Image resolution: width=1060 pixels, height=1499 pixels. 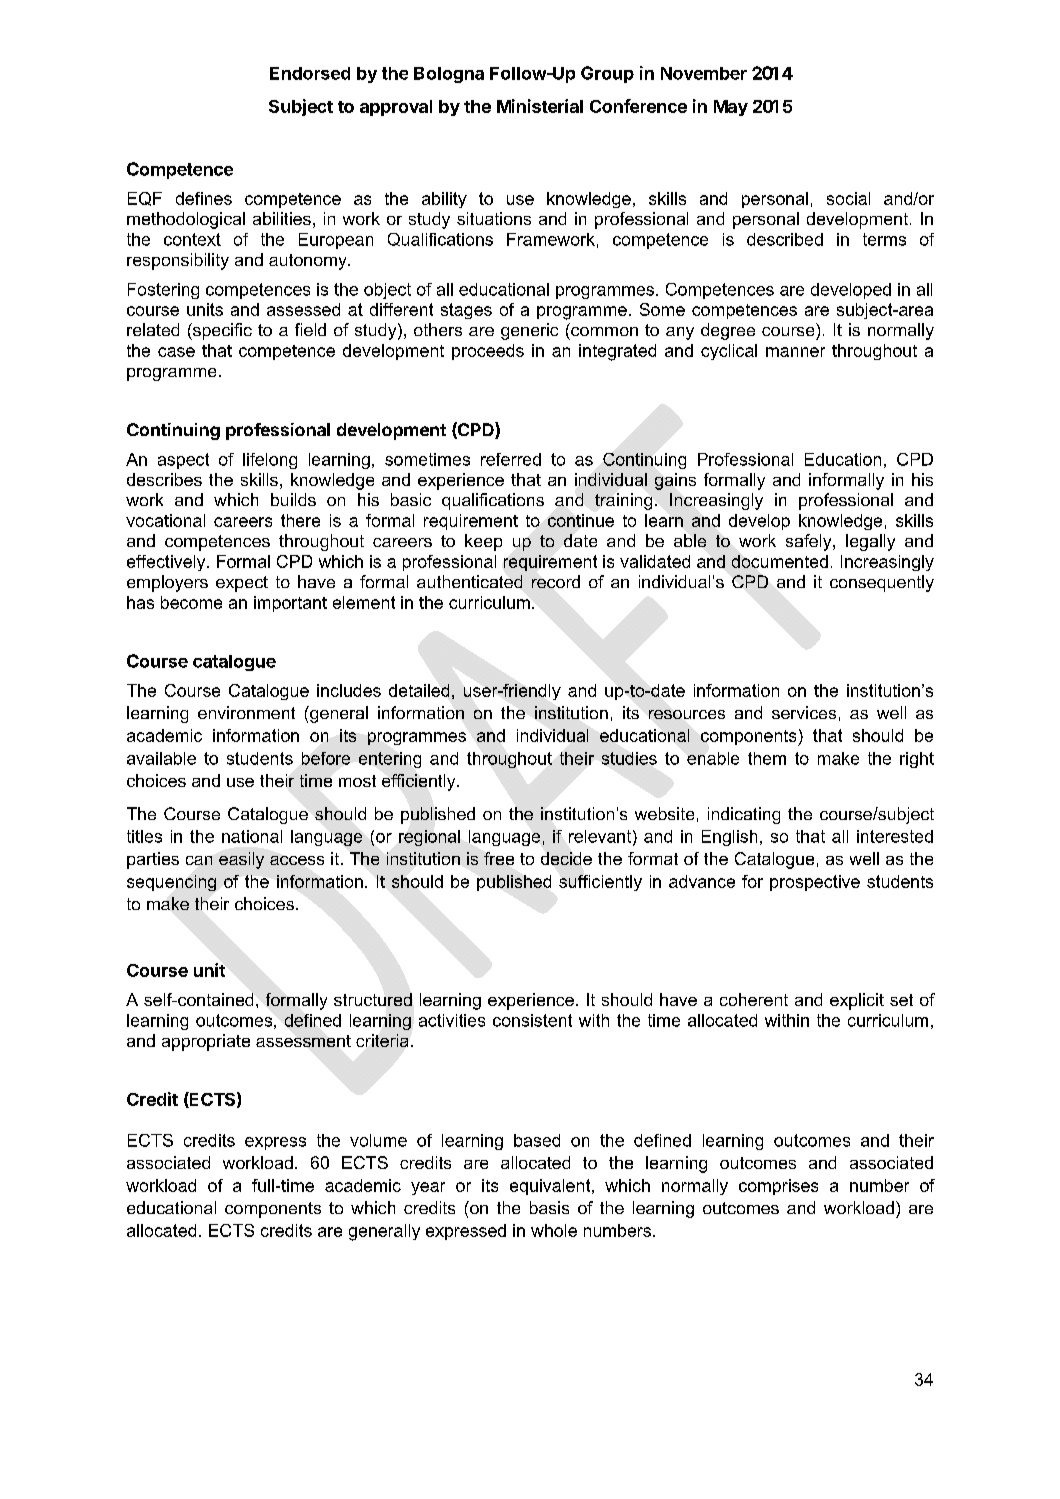 What do you see at coordinates (270, 461) in the image?
I see `lifelong` at bounding box center [270, 461].
